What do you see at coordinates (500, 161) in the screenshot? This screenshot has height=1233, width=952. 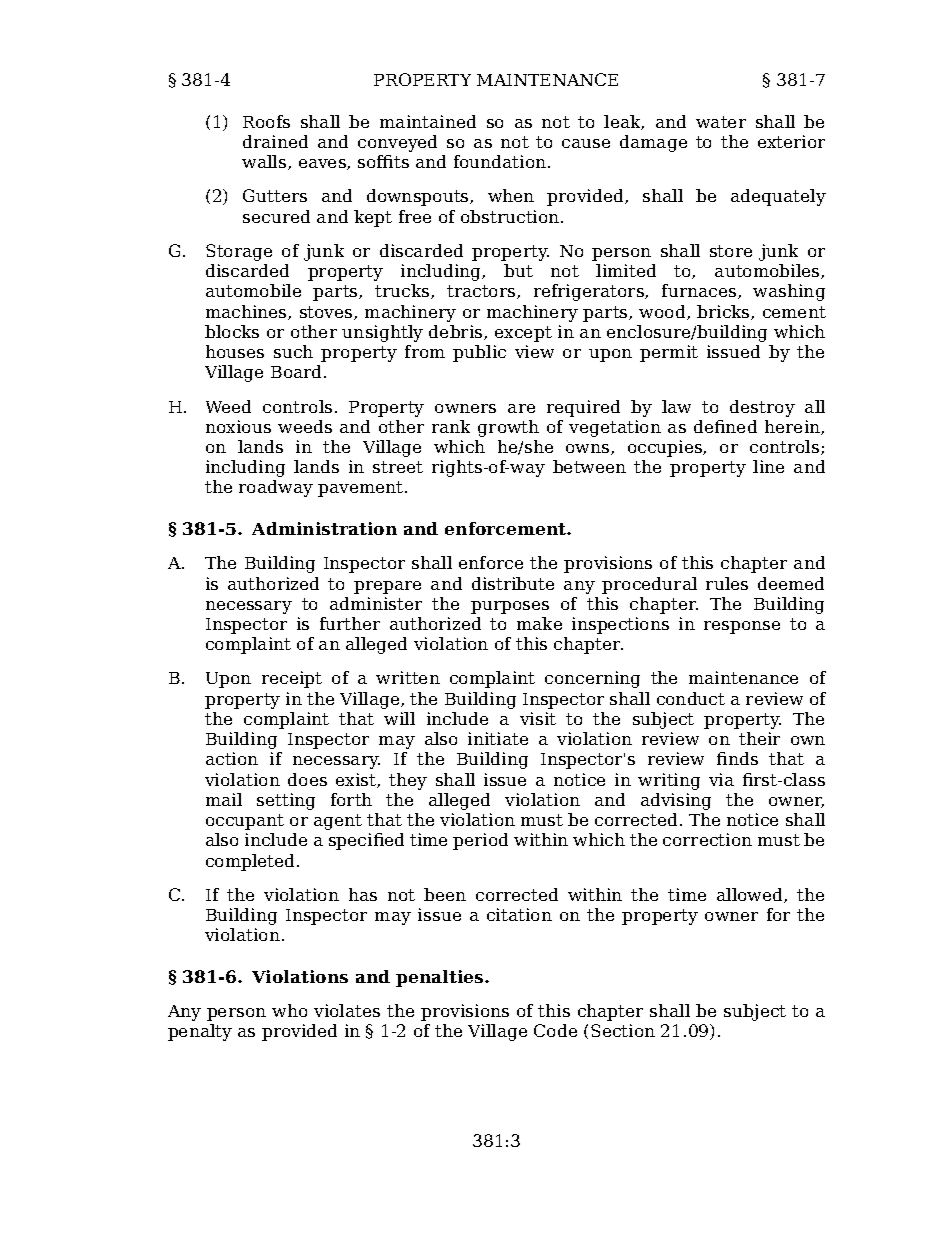 I see `foundation` at bounding box center [500, 161].
